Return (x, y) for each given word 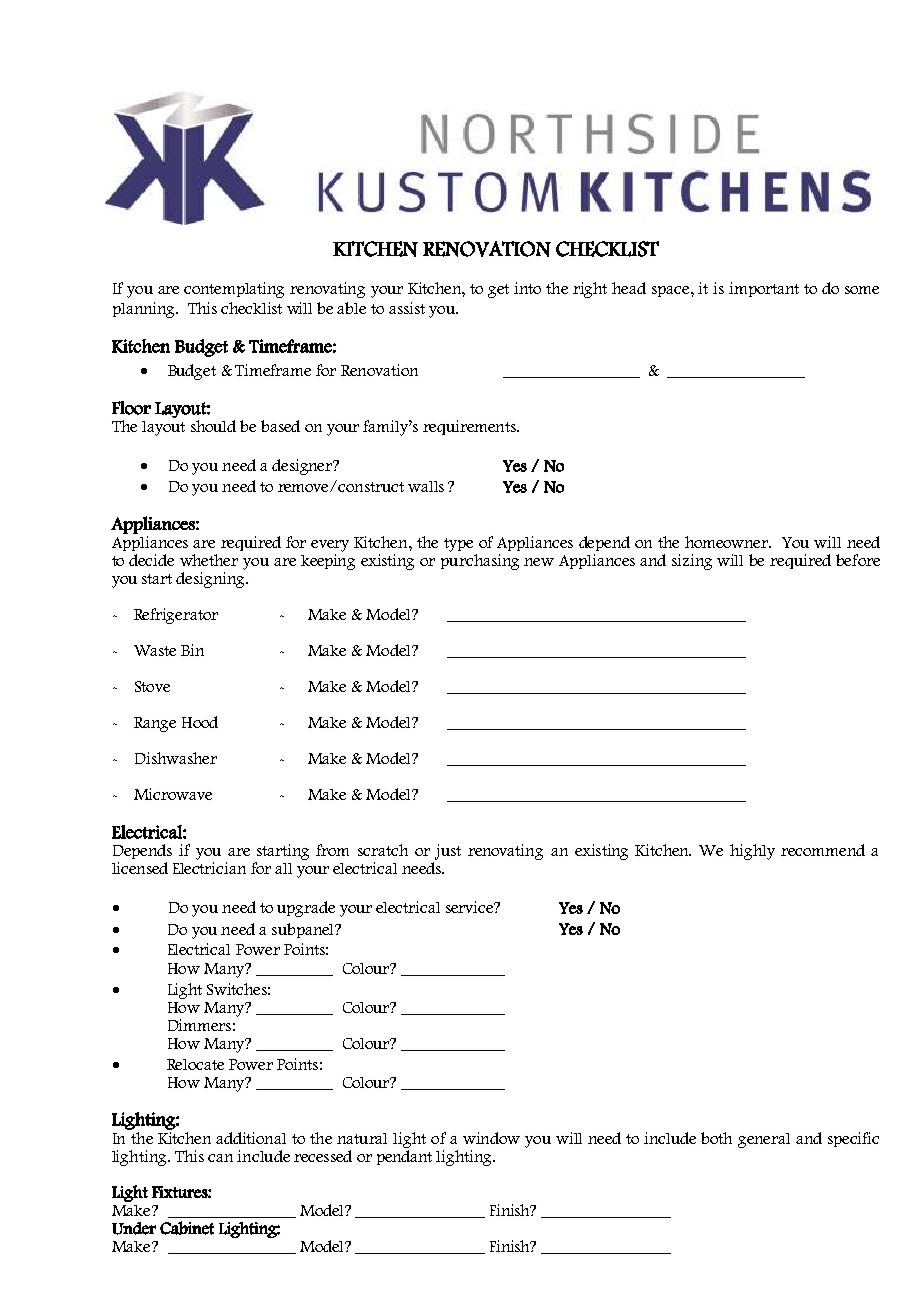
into (527, 288)
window (491, 1138)
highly (752, 852)
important (764, 289)
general (764, 1140)
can (220, 1158)
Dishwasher (176, 758)
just (447, 853)
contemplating (234, 290)
